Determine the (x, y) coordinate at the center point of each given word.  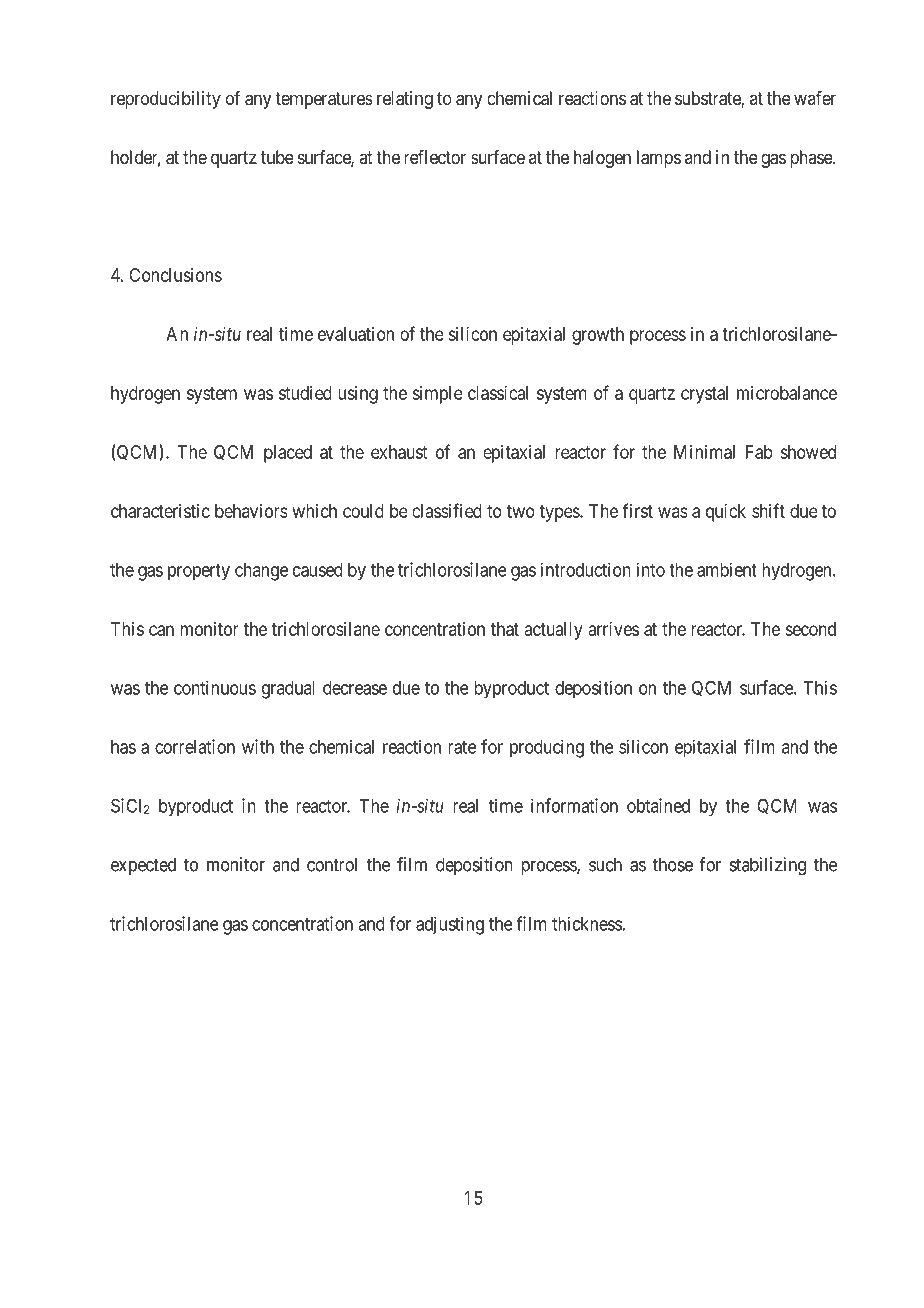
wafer (815, 98)
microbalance (787, 393)
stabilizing (768, 866)
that (505, 629)
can (161, 630)
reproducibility (166, 100)
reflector (435, 157)
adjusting (450, 925)
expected (143, 866)
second (810, 629)
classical (498, 393)
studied (305, 393)
